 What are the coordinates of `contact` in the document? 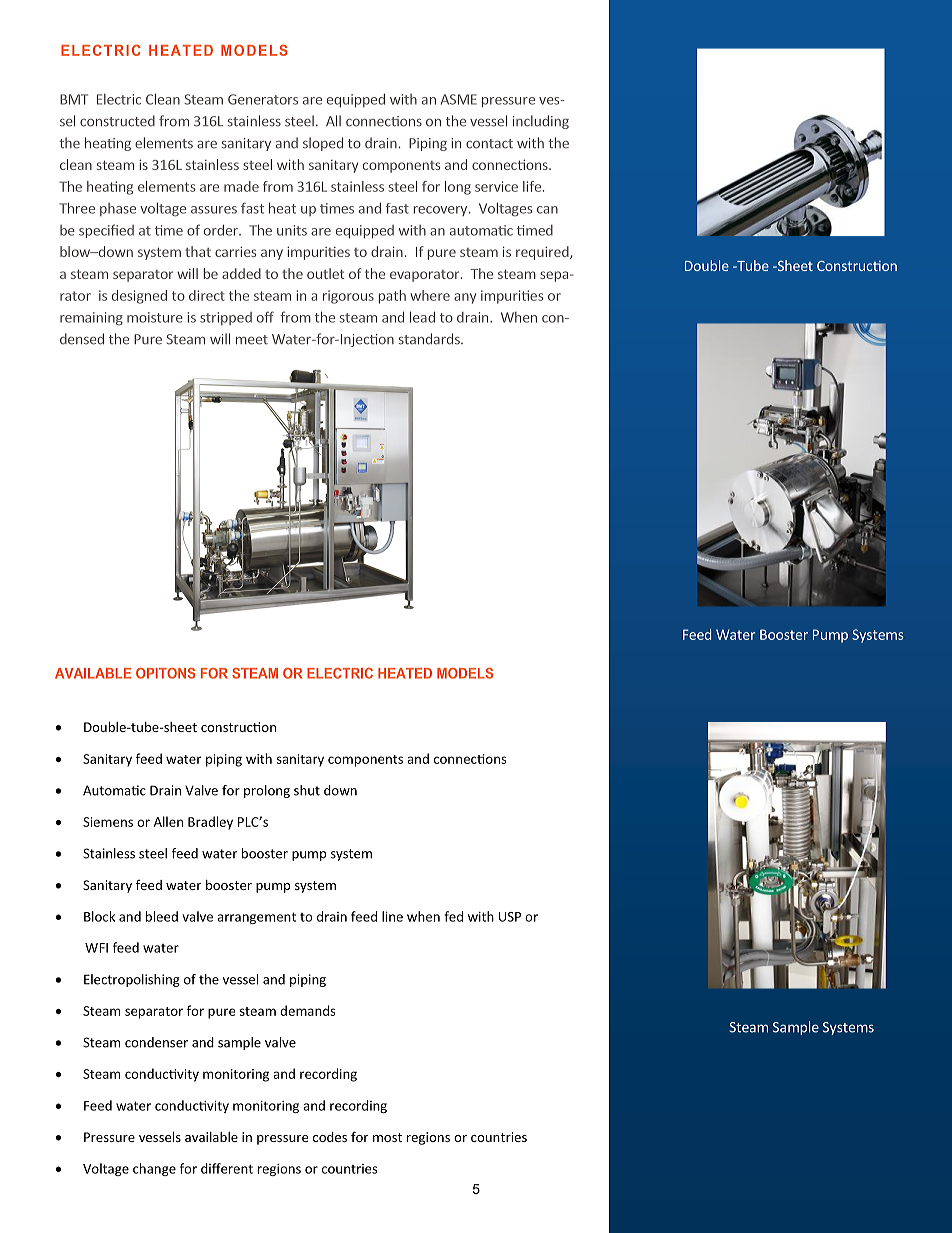 It's located at (489, 144).
